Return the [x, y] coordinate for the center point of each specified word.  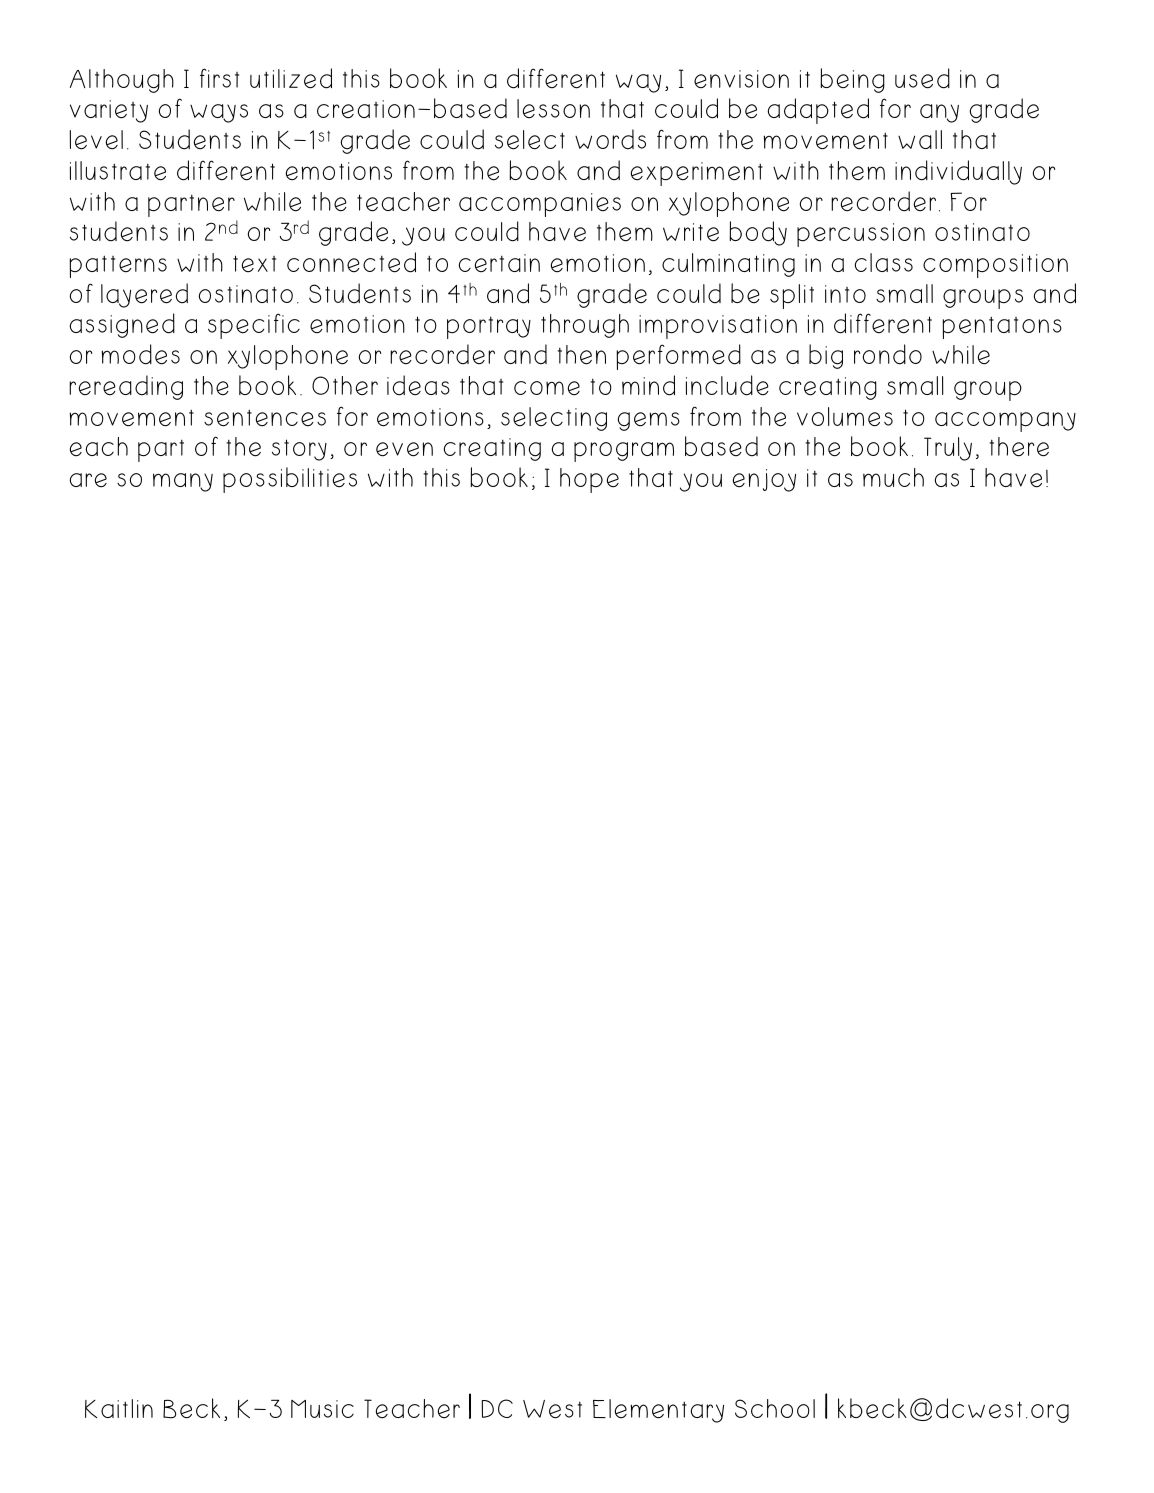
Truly [948, 449]
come [547, 388]
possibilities [290, 480]
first [219, 78]
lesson [553, 109]
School [775, 1408]
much [893, 477]
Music [322, 1409]
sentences [265, 418]
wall [920, 139]
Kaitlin [119, 1408]
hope [589, 480]
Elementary [658, 1411]
